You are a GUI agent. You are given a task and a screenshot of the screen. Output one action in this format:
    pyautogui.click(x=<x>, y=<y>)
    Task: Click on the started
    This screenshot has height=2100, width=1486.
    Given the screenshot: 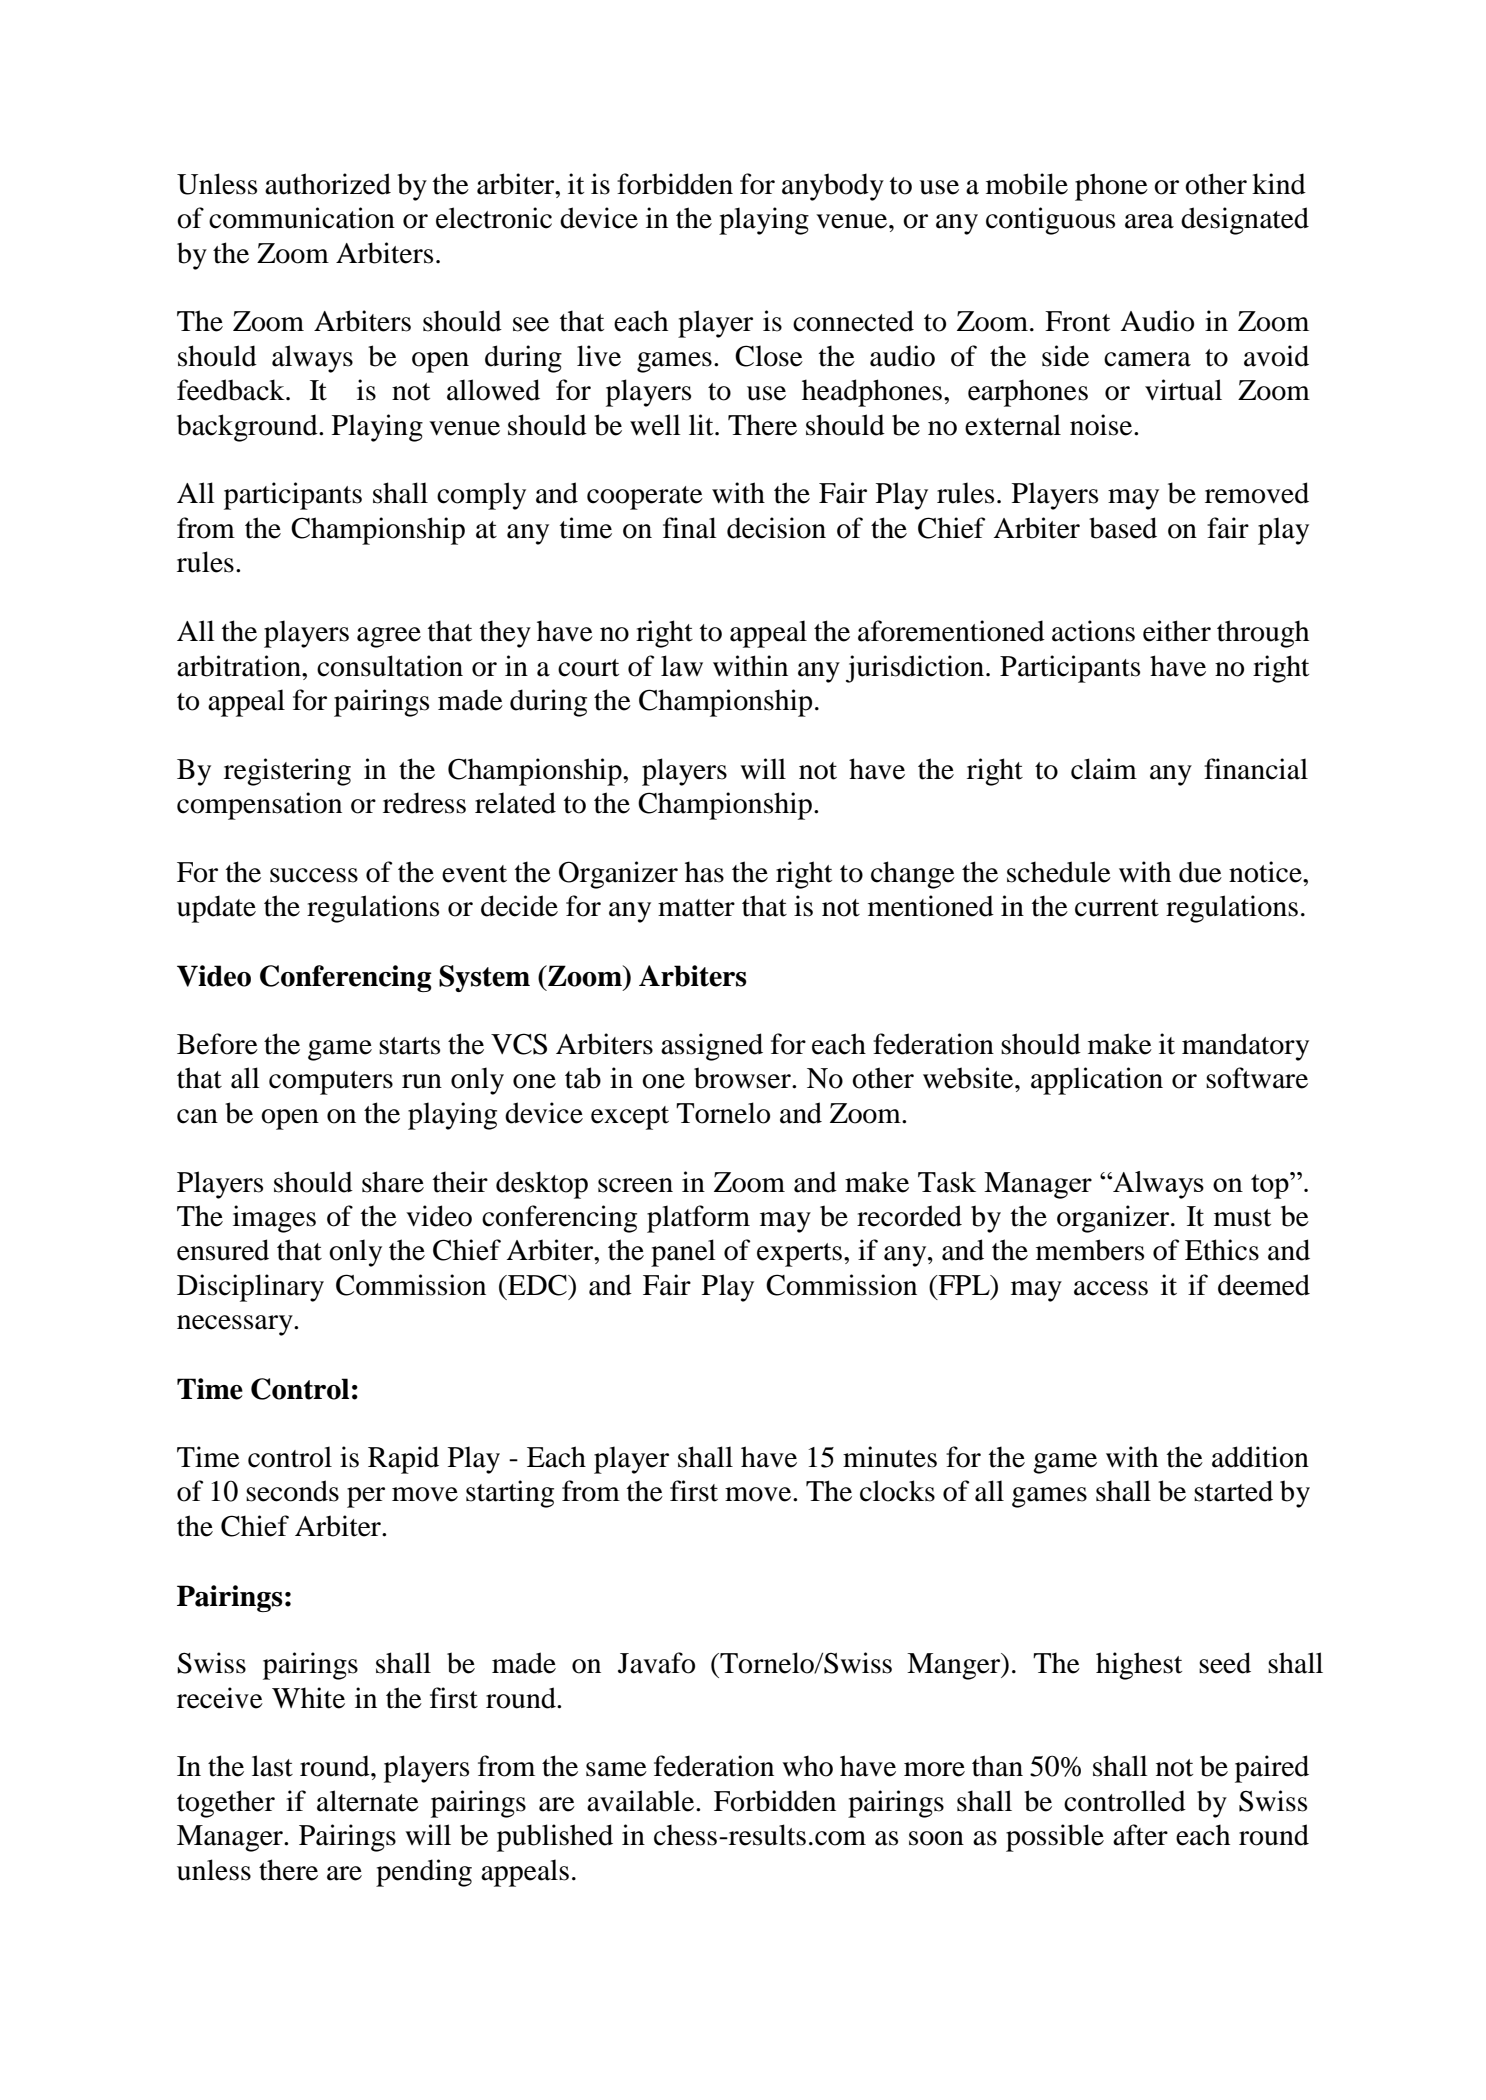 What is the action you would take?
    pyautogui.click(x=1233, y=1491)
